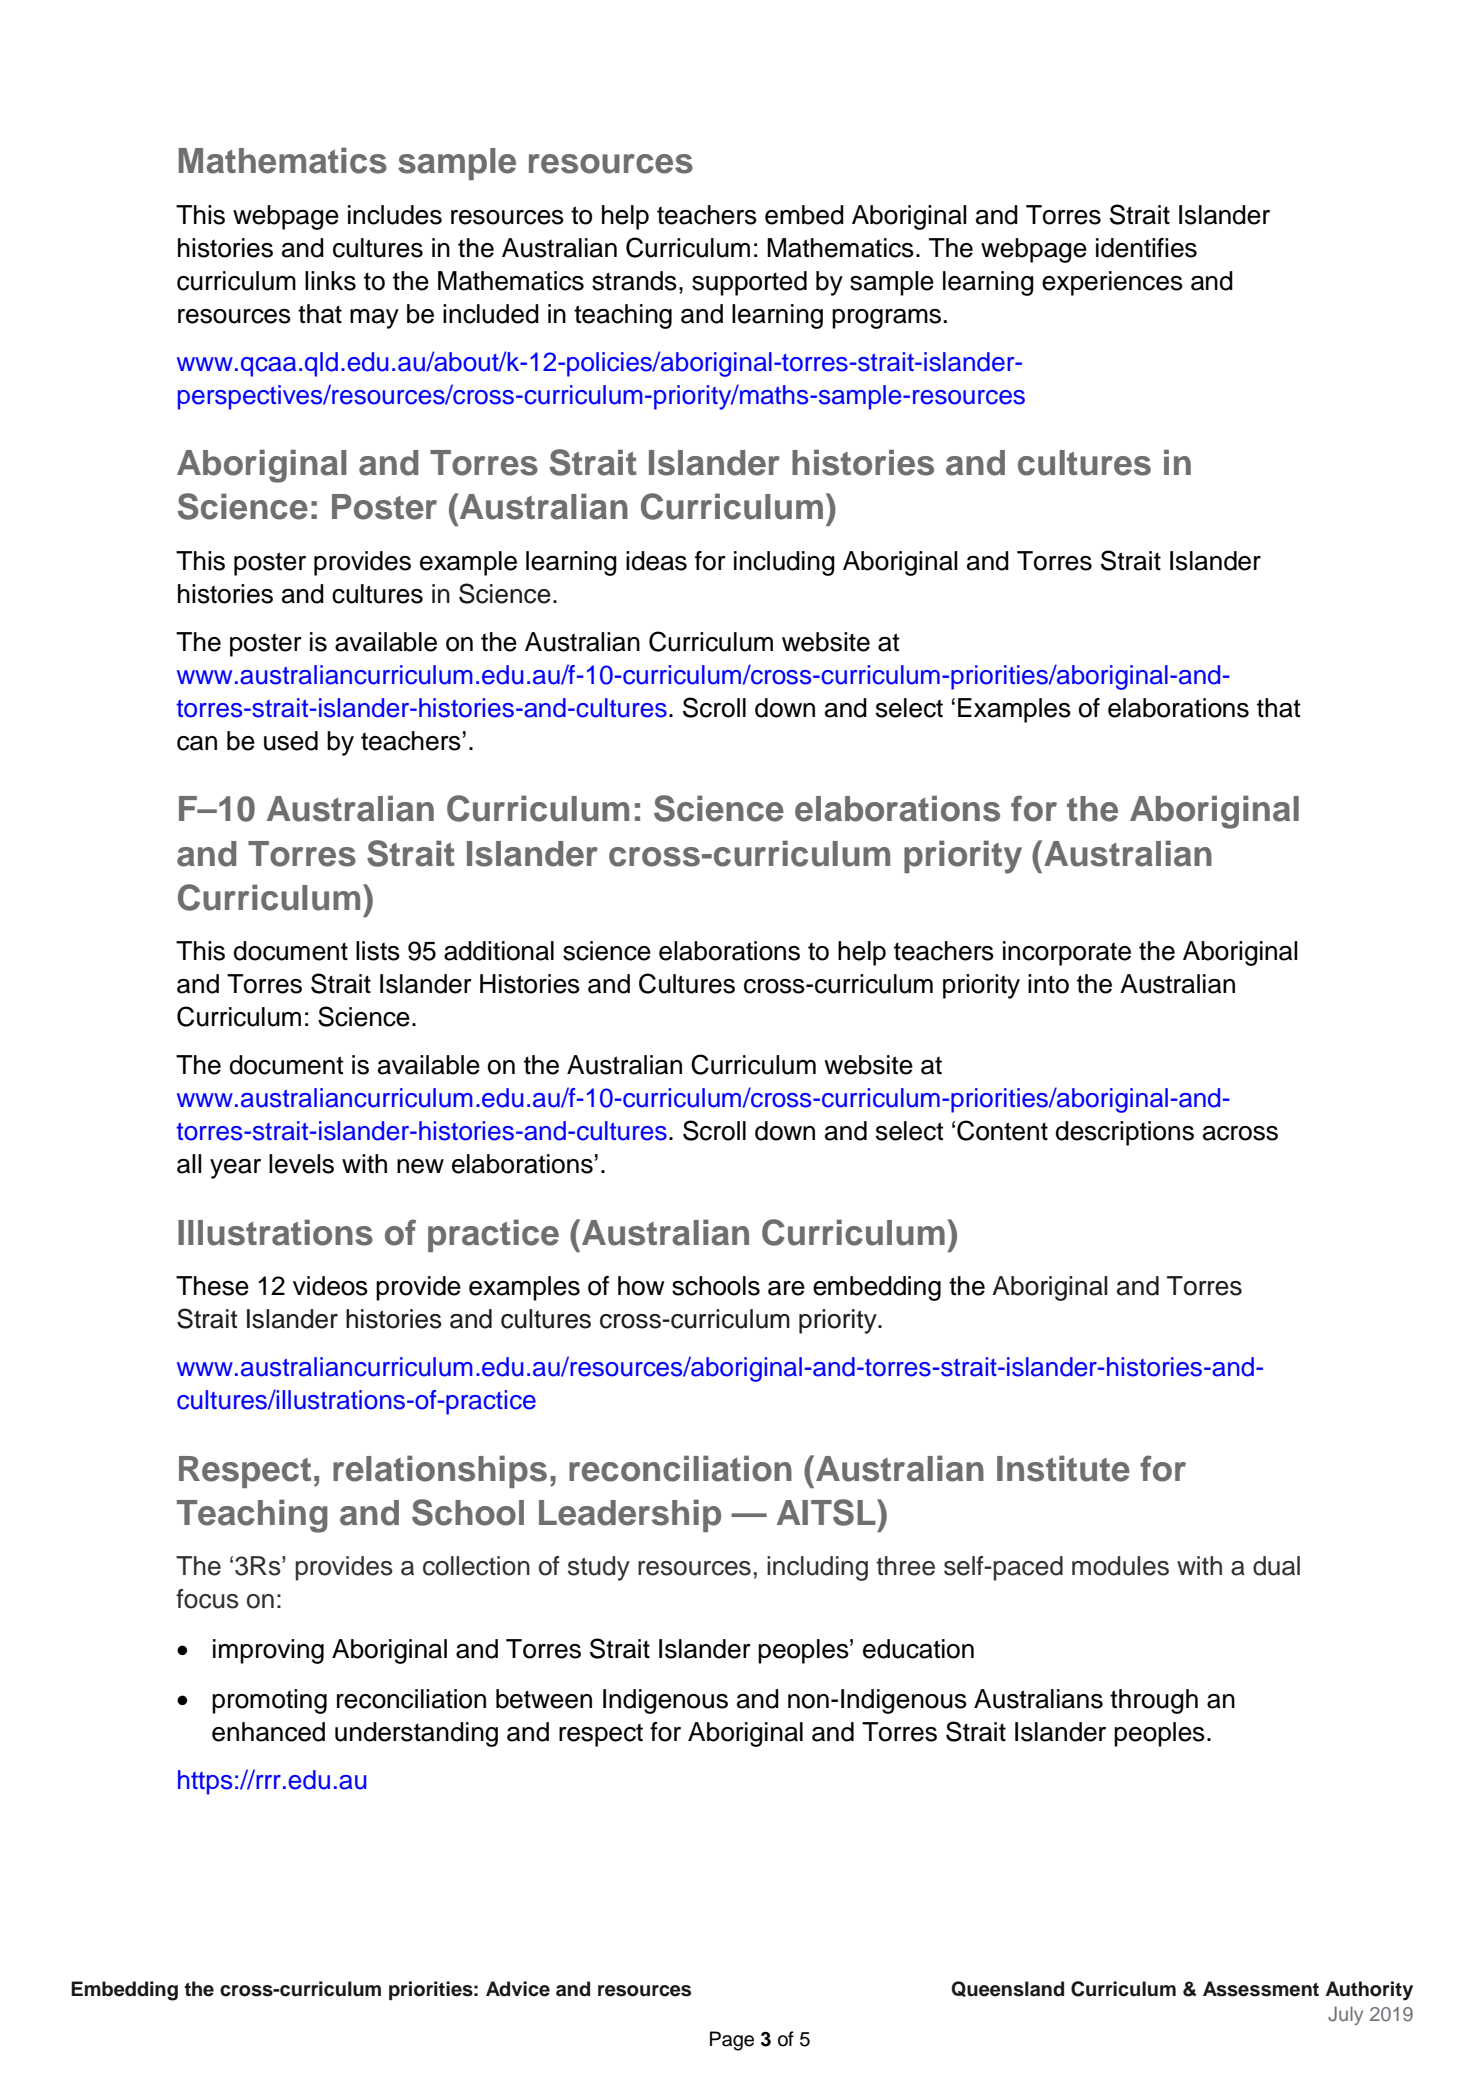 Image resolution: width=1481 pixels, height=2095 pixels. What do you see at coordinates (749, 283) in the image?
I see `supported` at bounding box center [749, 283].
